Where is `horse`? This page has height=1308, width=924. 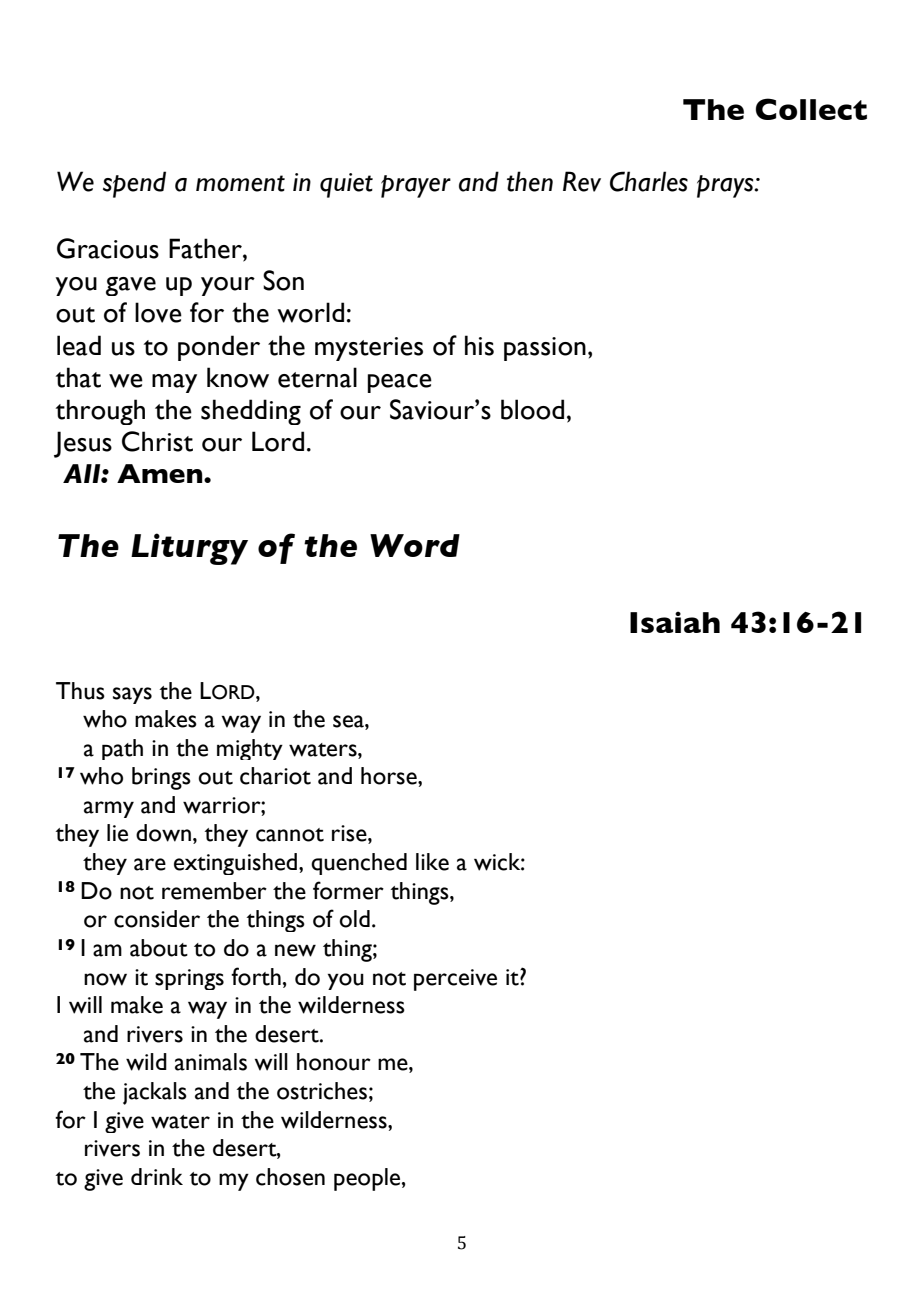 horse is located at coordinates (390, 776).
